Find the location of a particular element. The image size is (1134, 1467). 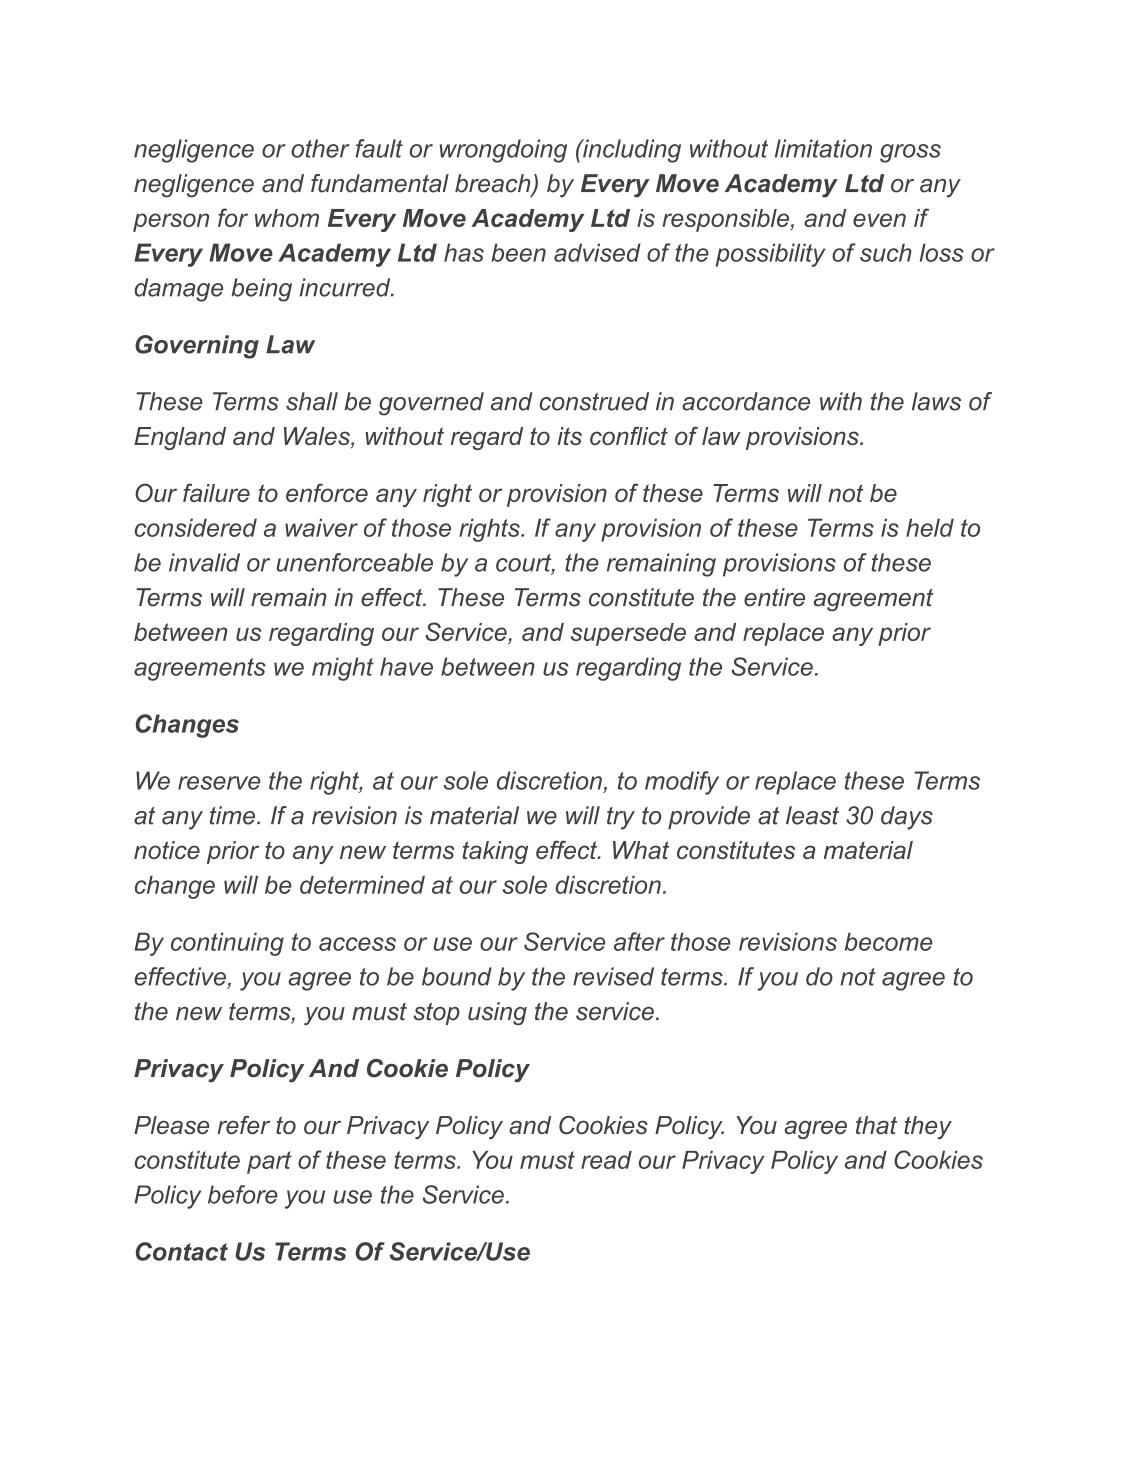

before is located at coordinates (243, 1194).
